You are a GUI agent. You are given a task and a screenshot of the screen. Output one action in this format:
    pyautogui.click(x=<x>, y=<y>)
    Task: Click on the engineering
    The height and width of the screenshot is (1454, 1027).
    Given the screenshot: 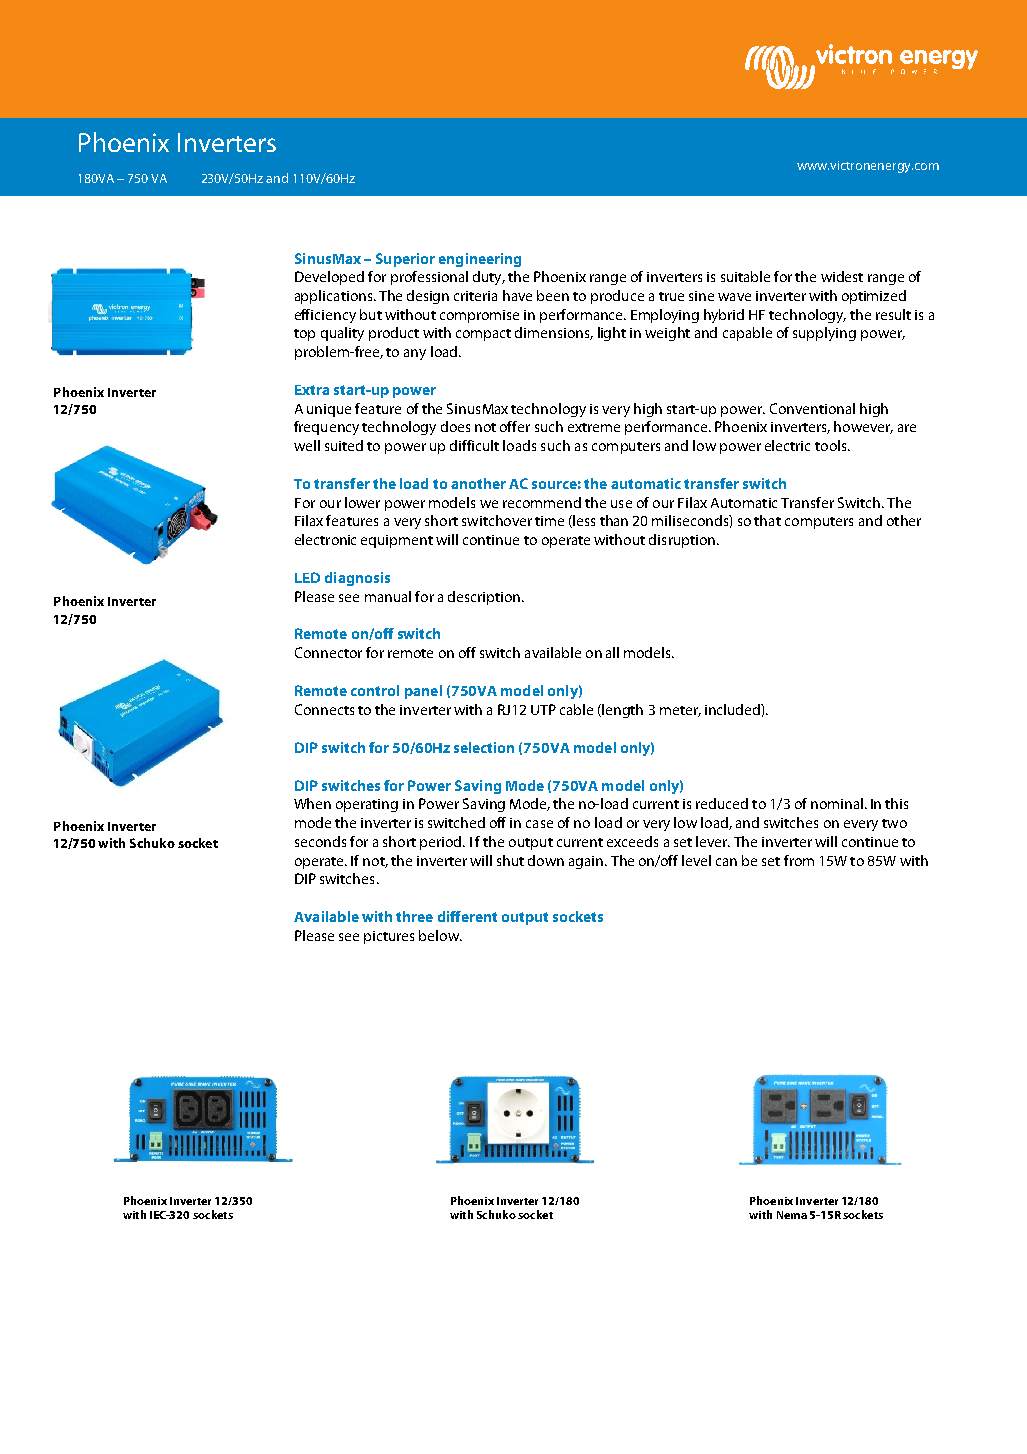 What is the action you would take?
    pyautogui.click(x=480, y=260)
